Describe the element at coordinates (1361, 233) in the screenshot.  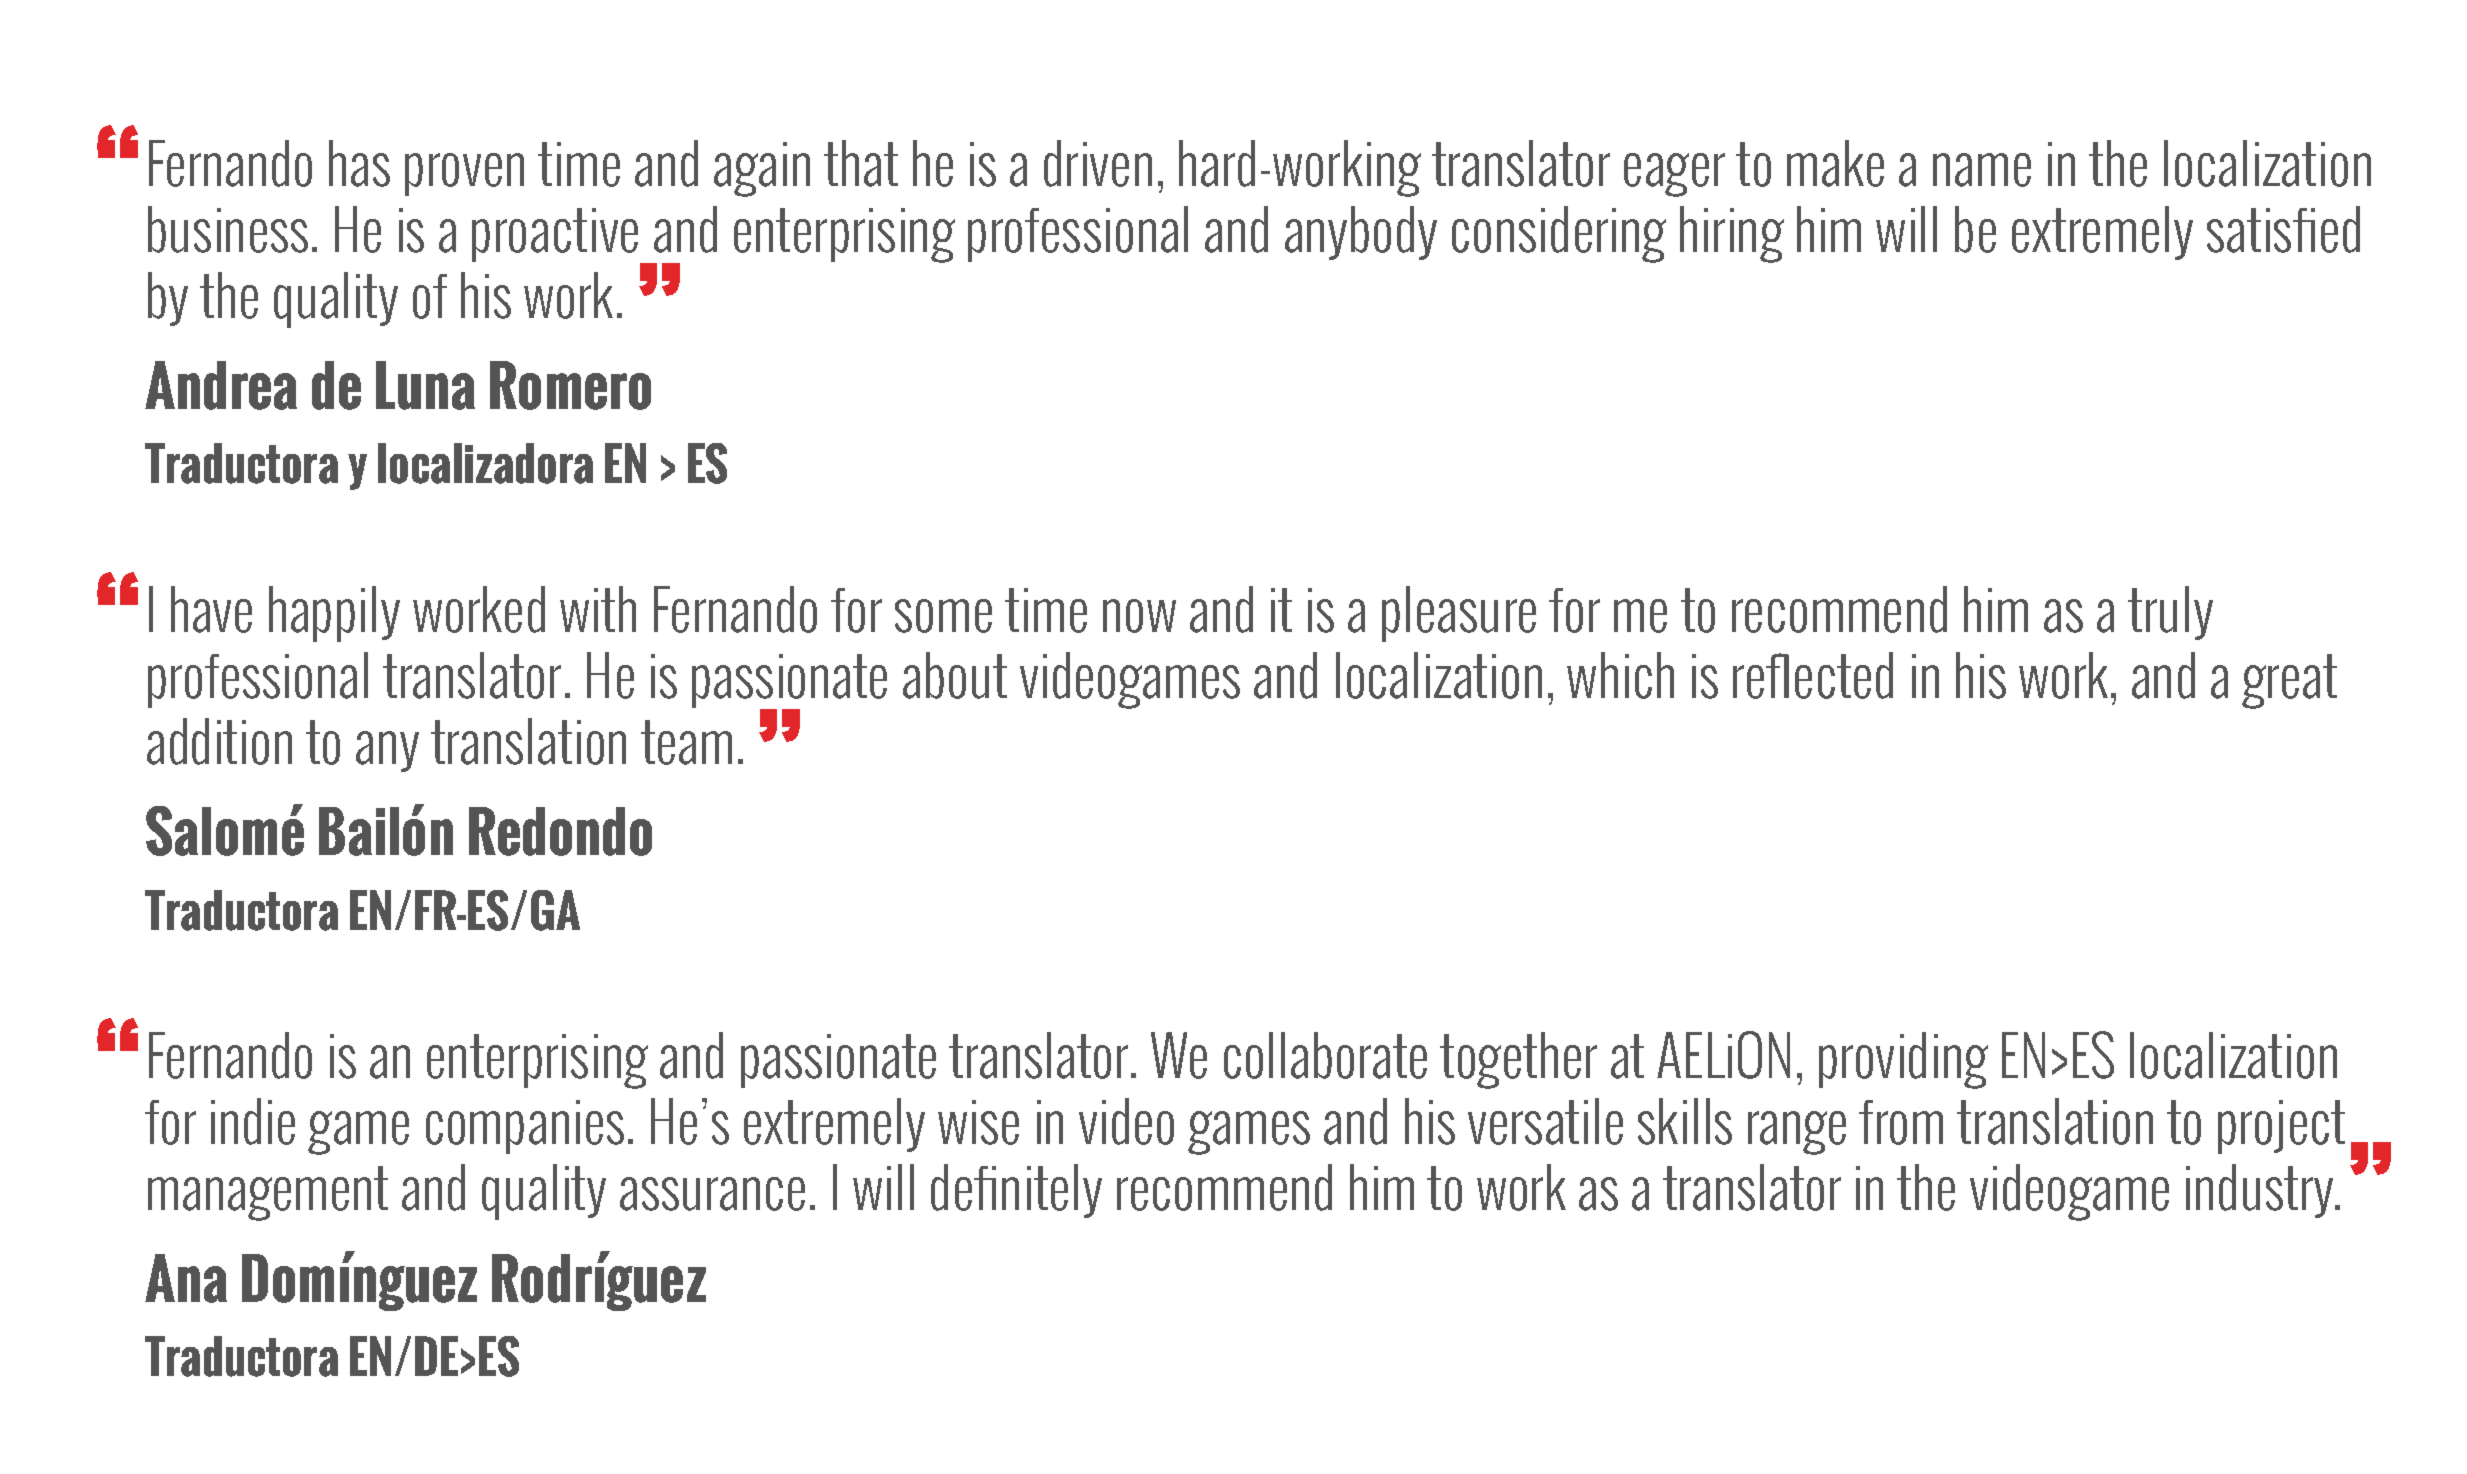
I see `anybody` at that location.
